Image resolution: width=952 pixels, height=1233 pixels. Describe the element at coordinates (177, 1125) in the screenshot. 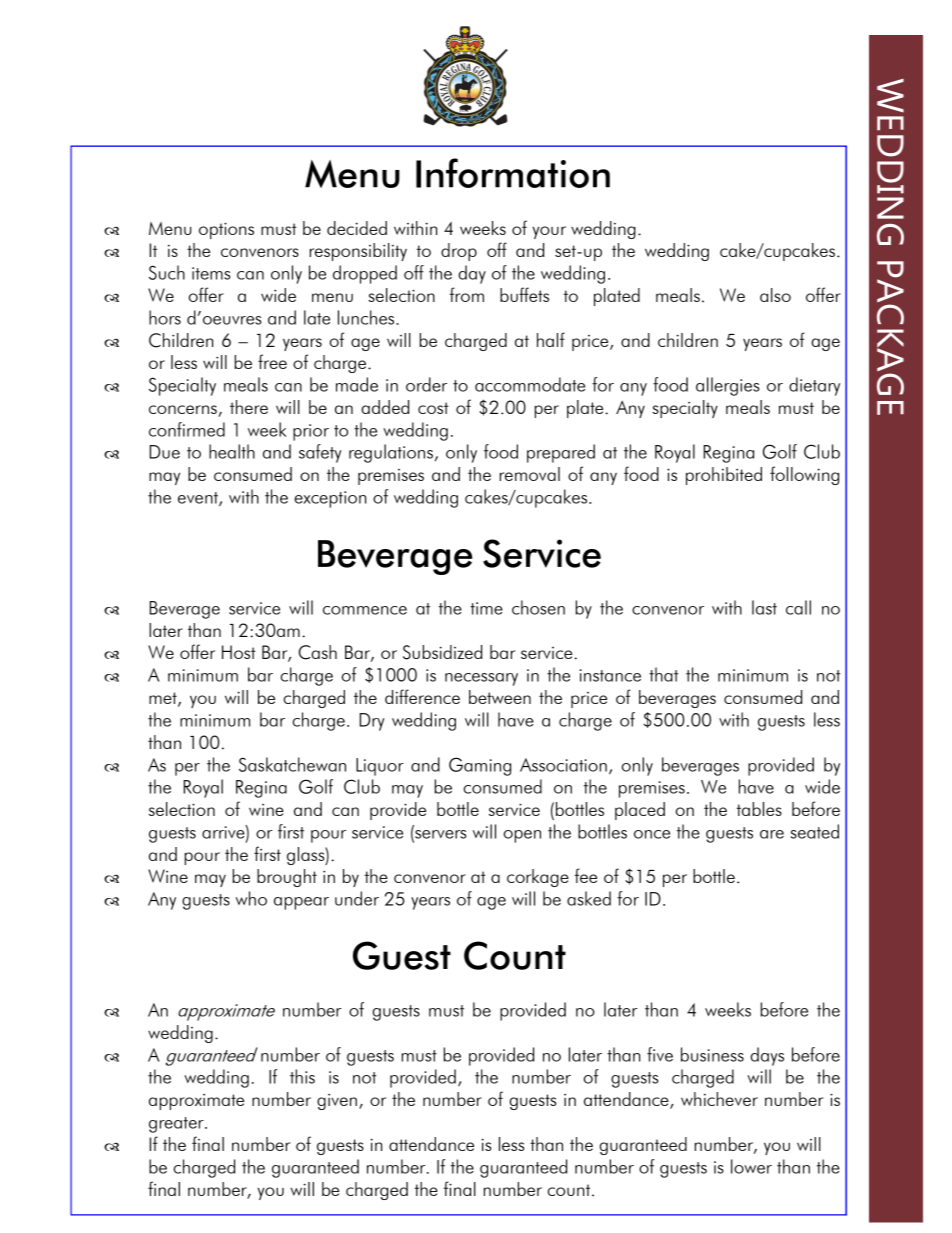

I see `greater` at that location.
